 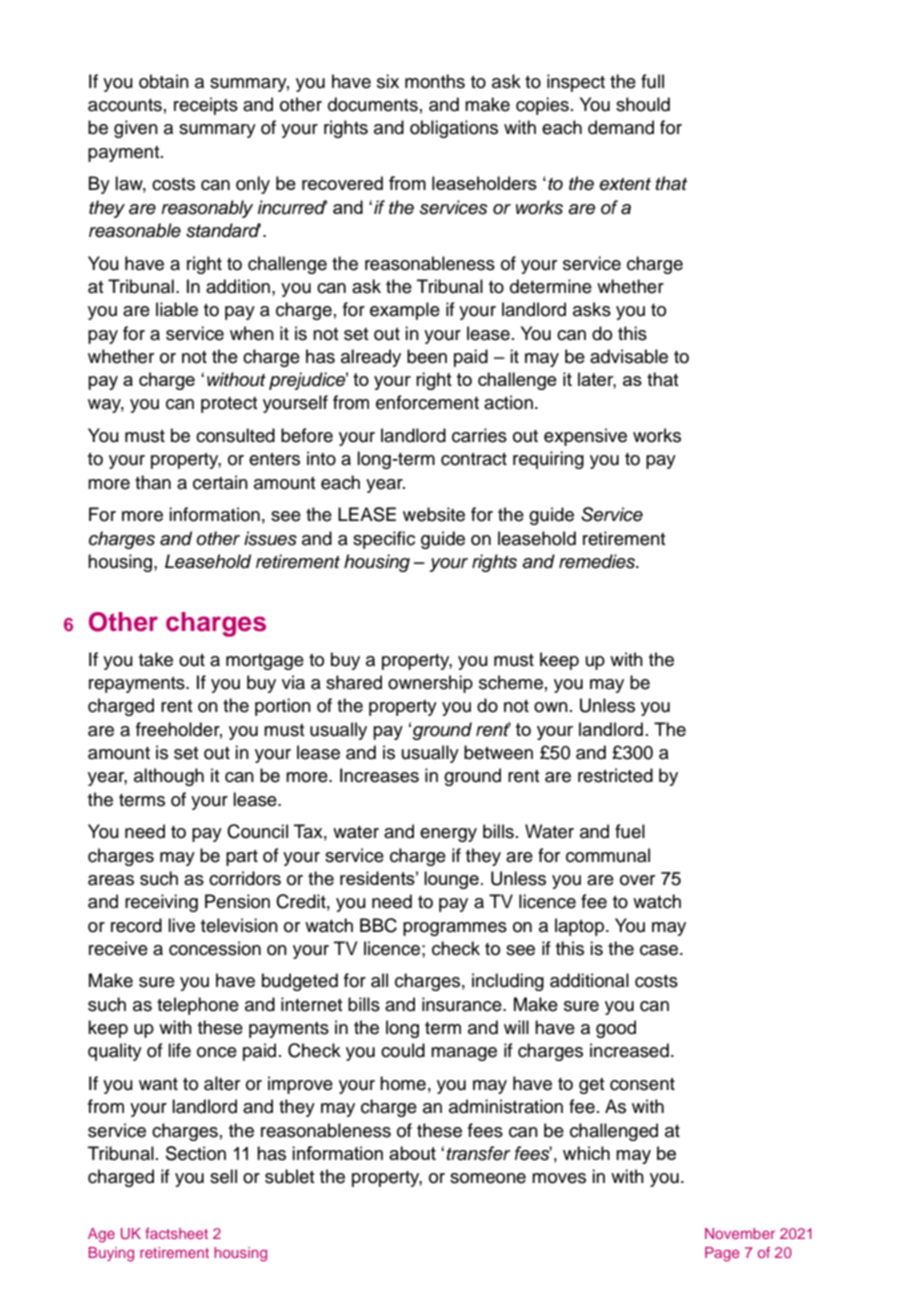 What do you see at coordinates (181, 925) in the page?
I see `live` at bounding box center [181, 925].
